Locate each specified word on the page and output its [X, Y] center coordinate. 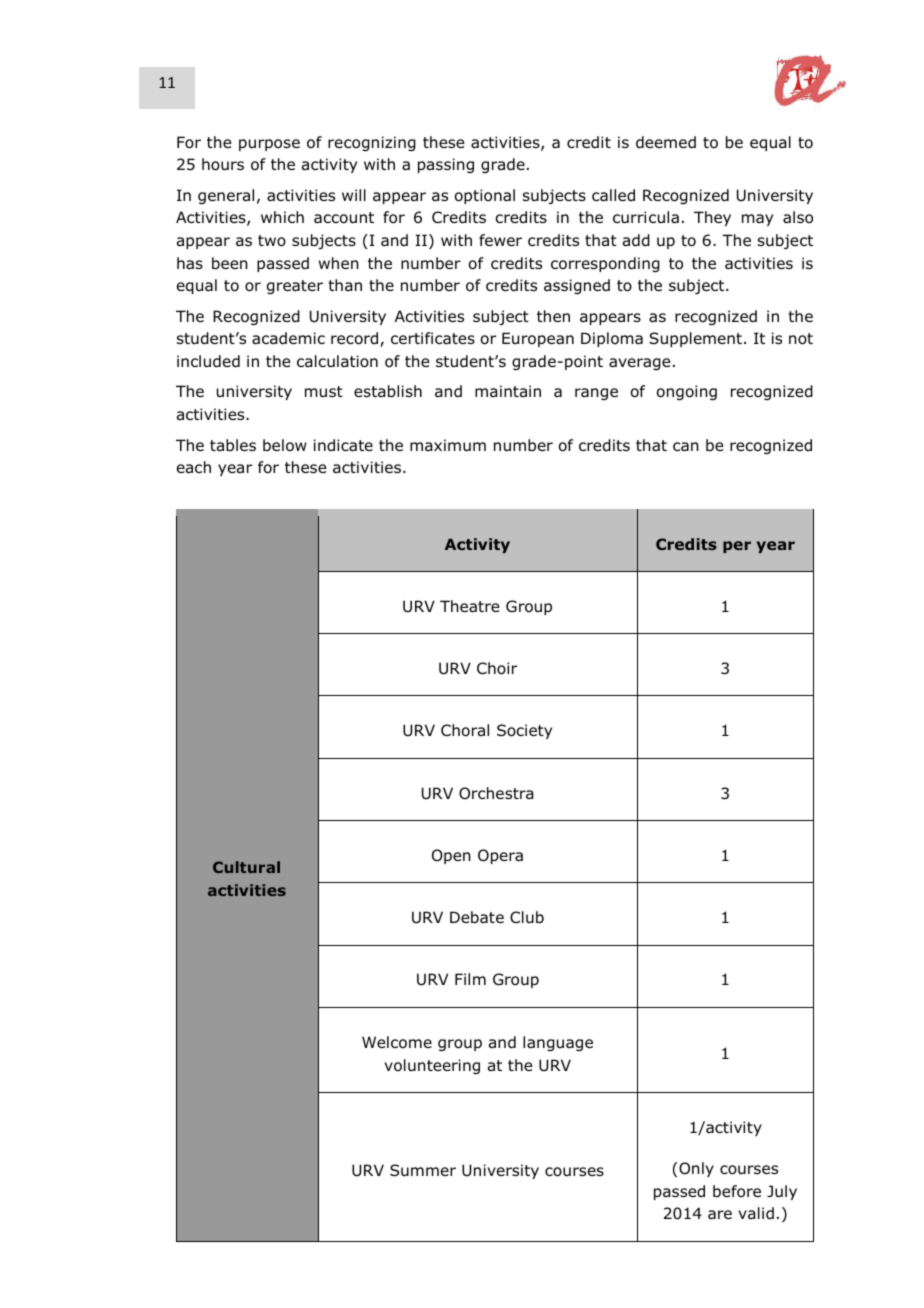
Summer [423, 1170]
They [712, 218]
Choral [465, 730]
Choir [497, 668]
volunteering [432, 1066]
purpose [269, 145]
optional [485, 196]
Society [524, 731]
